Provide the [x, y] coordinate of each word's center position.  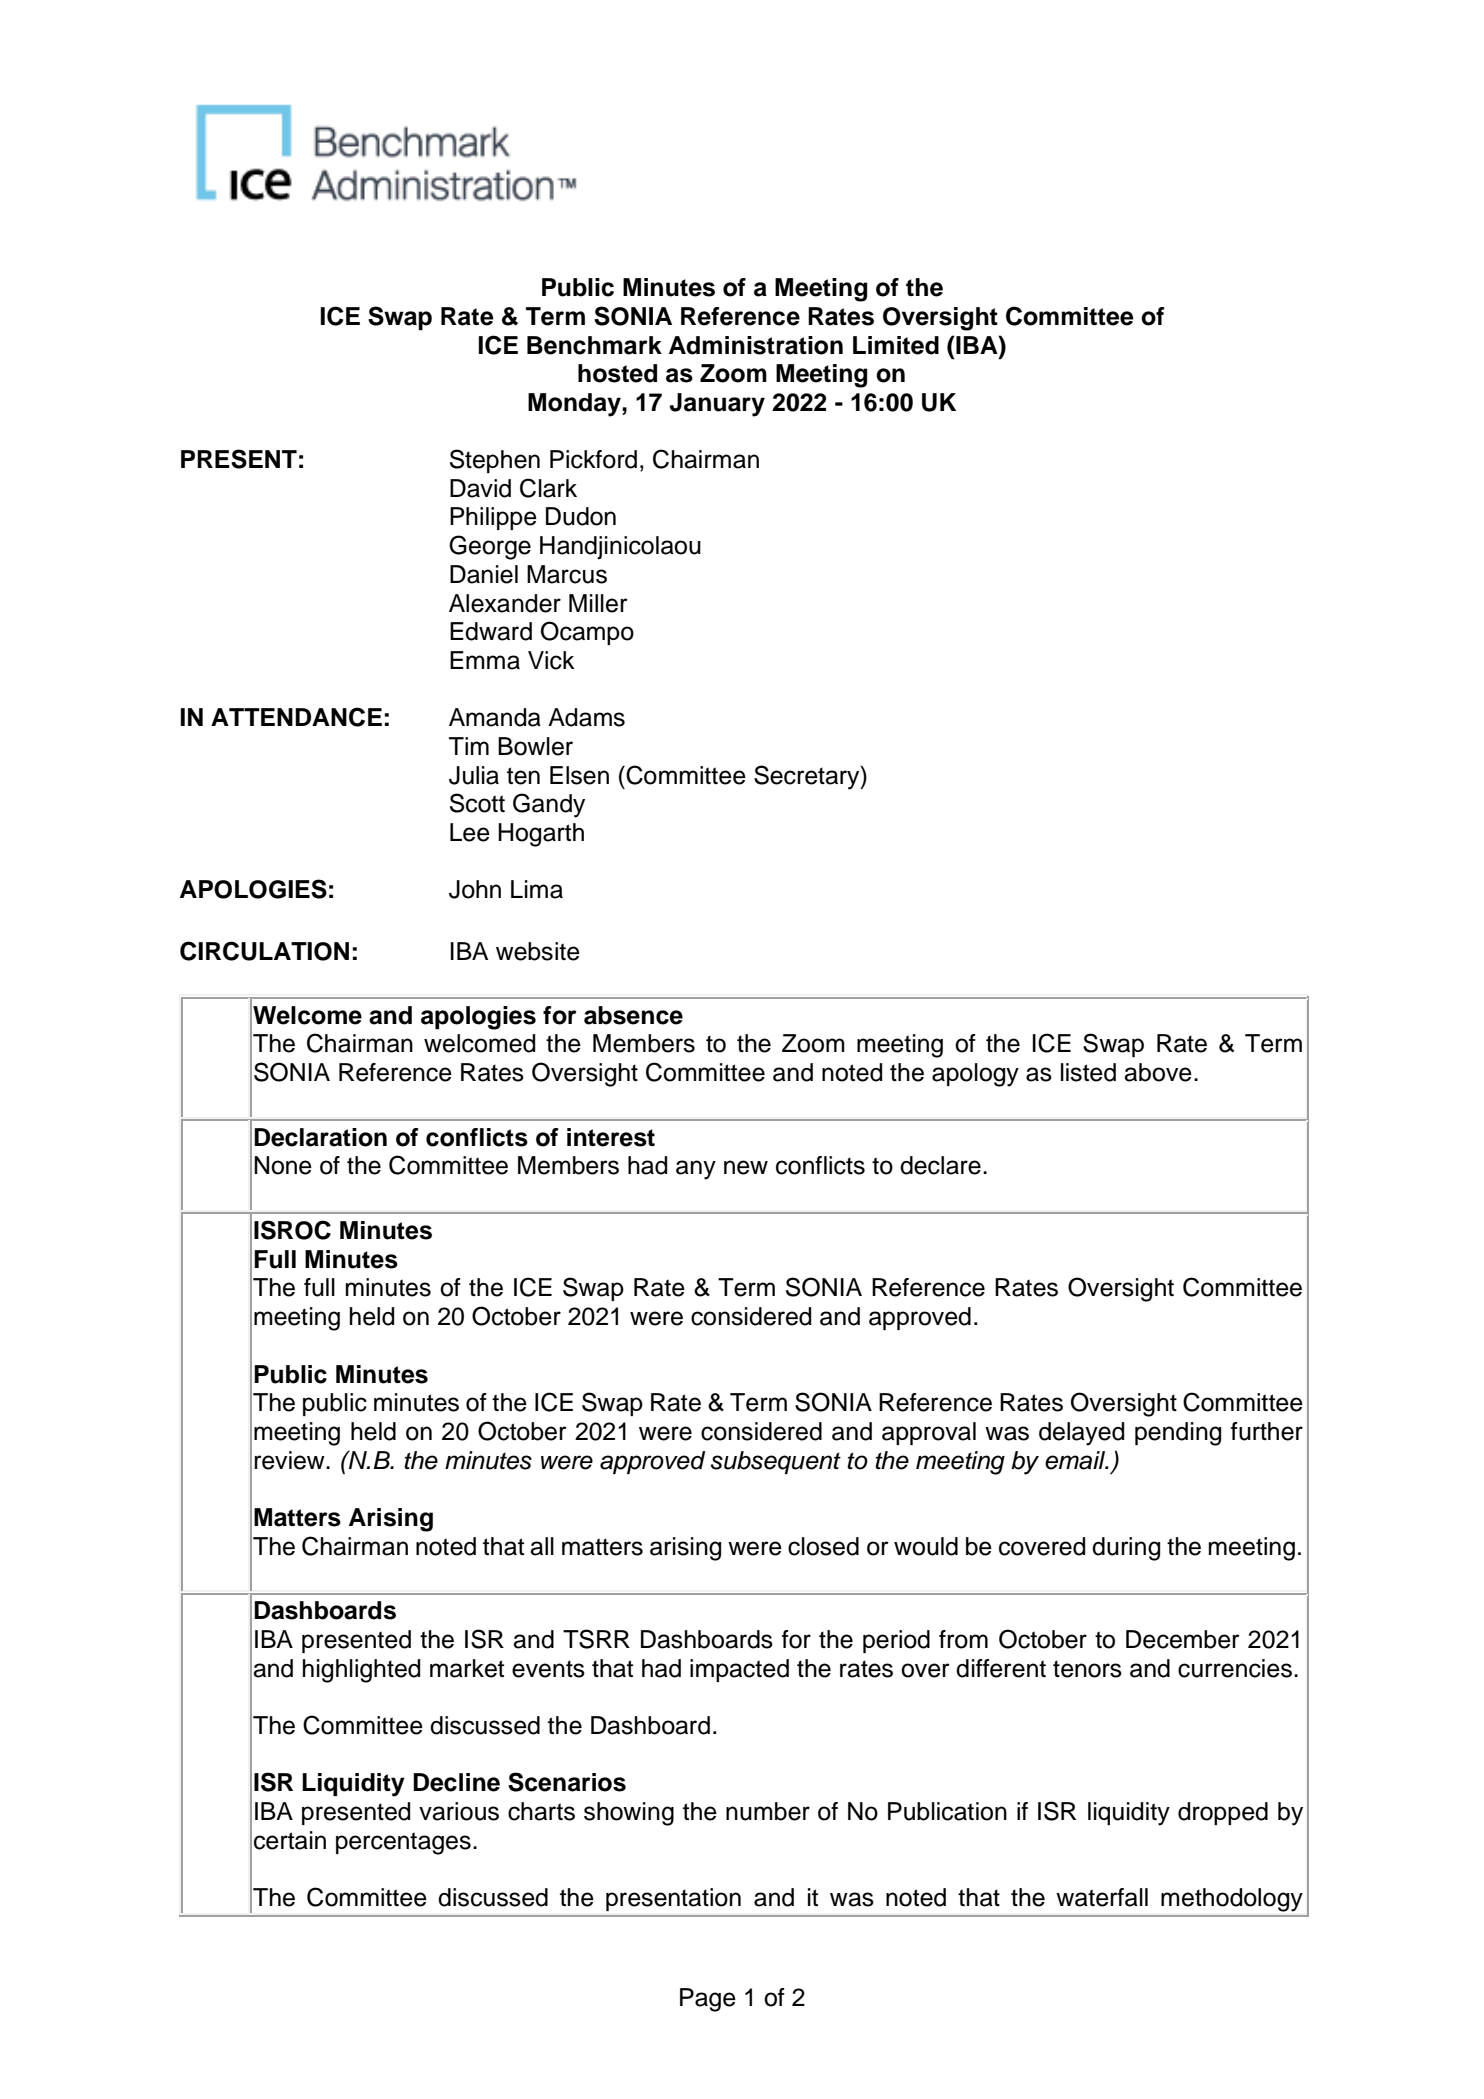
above [1158, 1072]
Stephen [495, 461]
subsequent [776, 1462]
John [475, 889]
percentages [403, 1843]
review [290, 1460]
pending [1178, 1434]
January [717, 405]
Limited [896, 345]
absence [633, 1015]
